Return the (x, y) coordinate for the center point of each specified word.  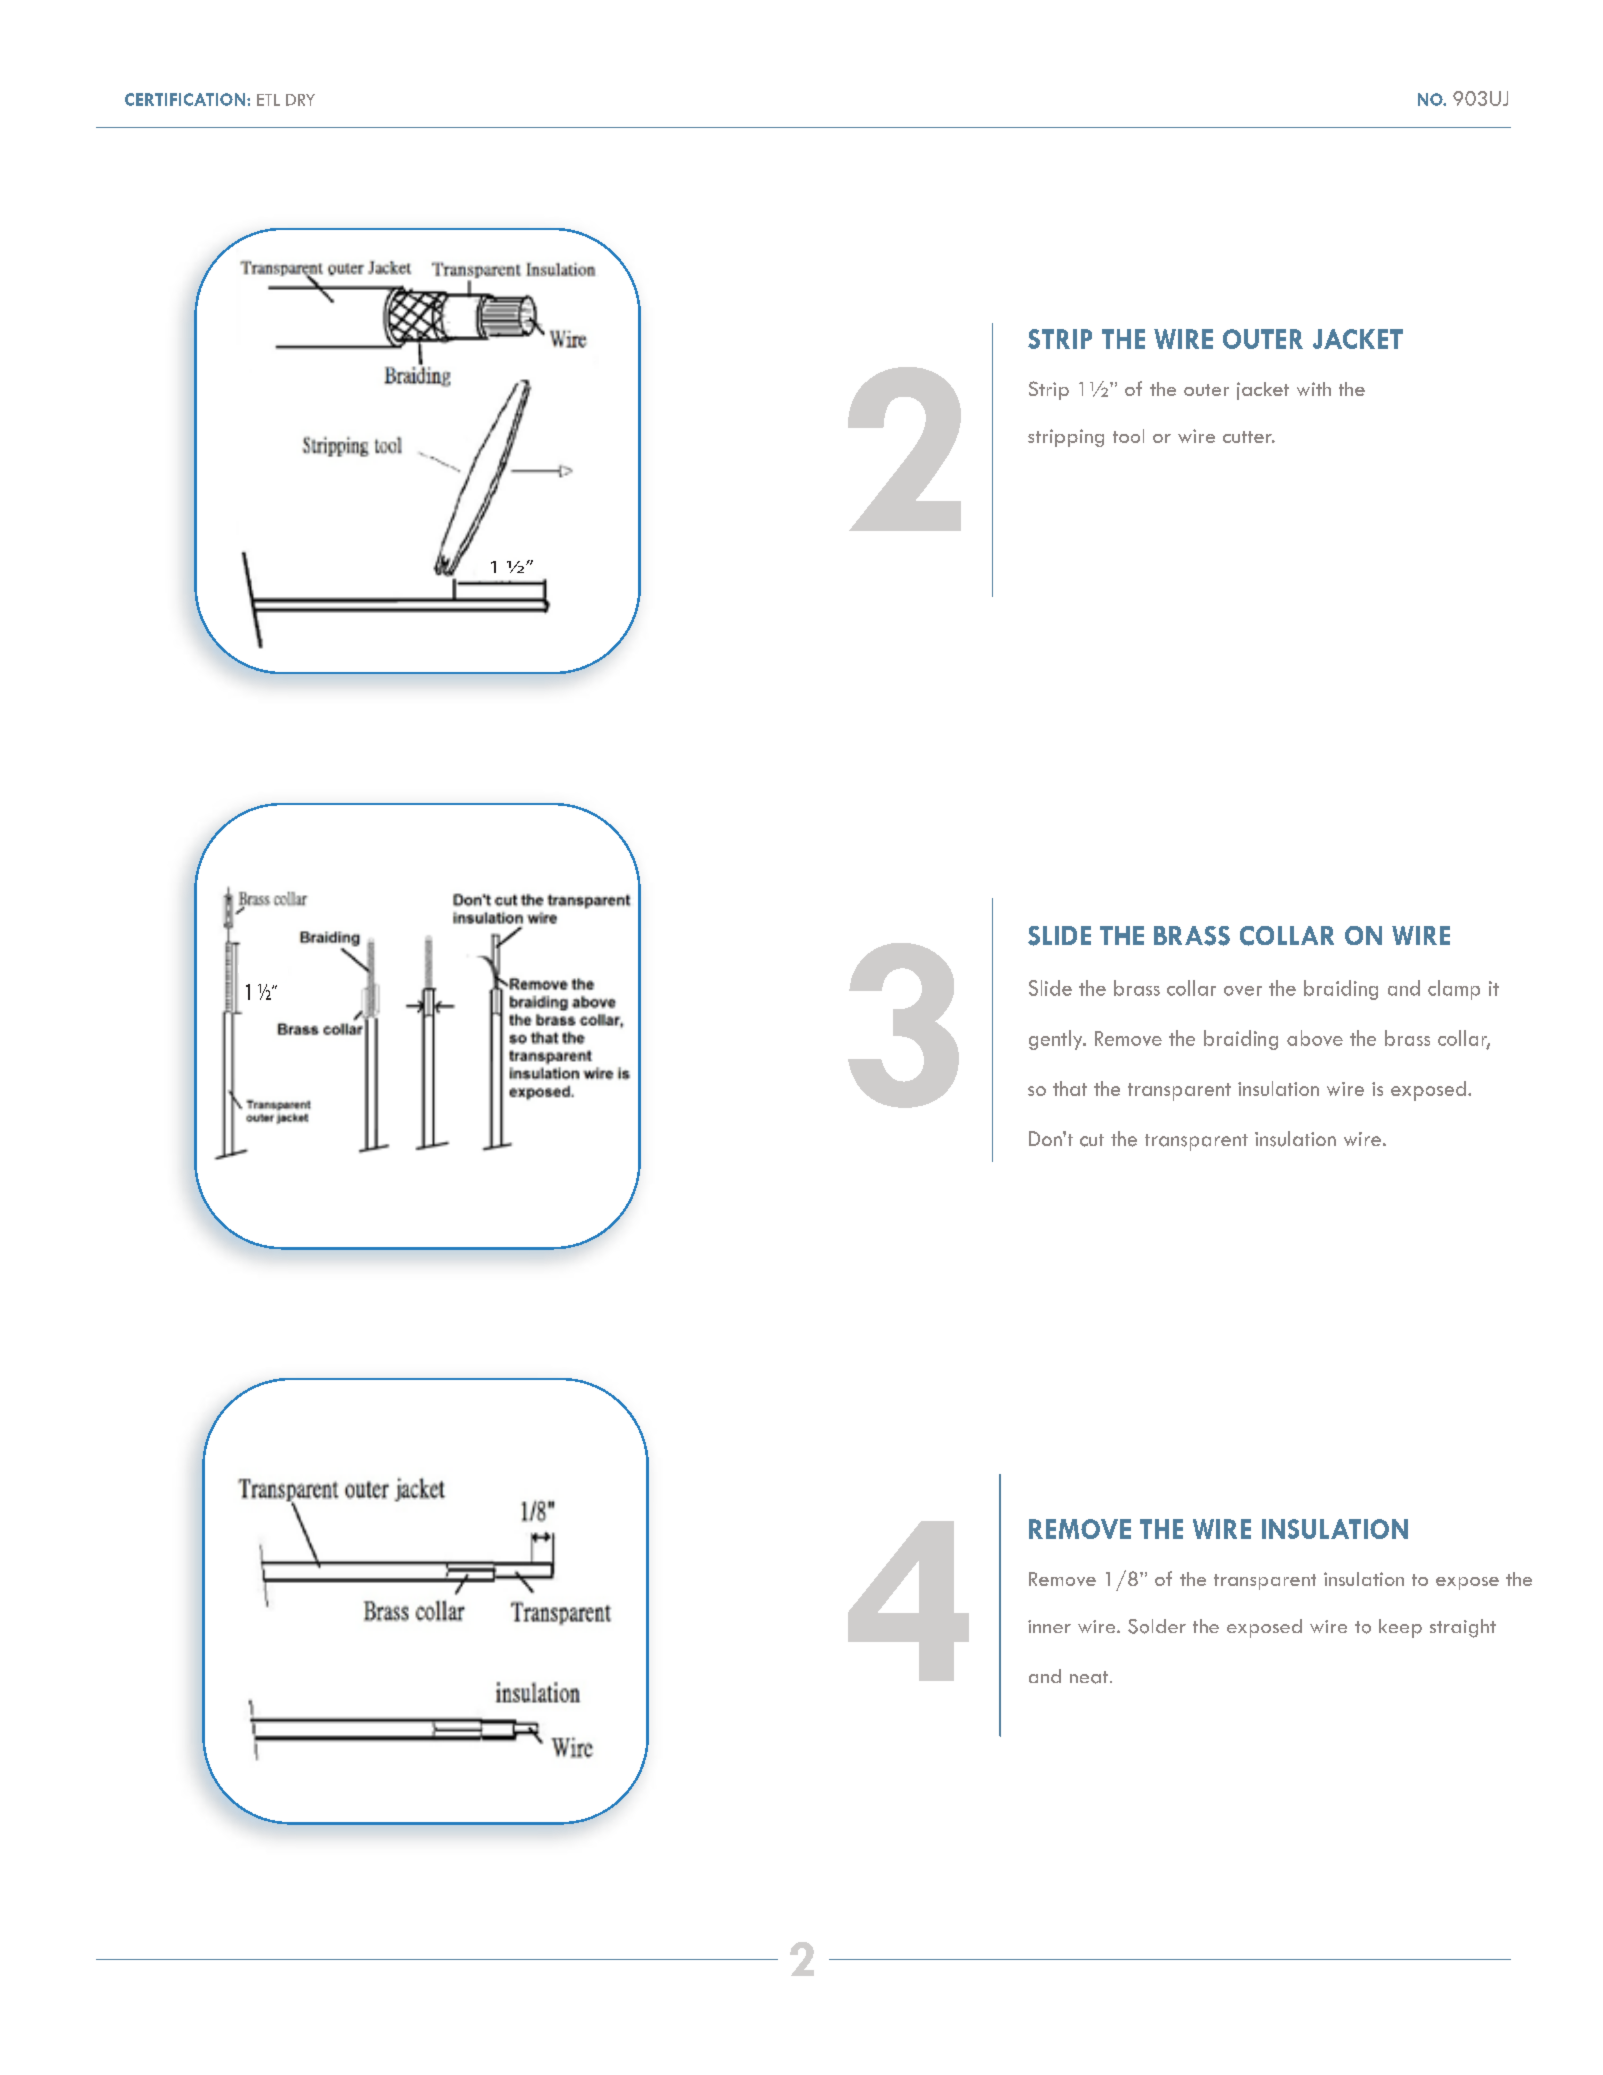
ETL (268, 100)
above (1315, 1038)
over (1243, 991)
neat (1090, 1677)
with (1314, 389)
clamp (1454, 990)
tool (1128, 436)
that (1070, 1088)
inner (1049, 1626)
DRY (300, 100)
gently (1057, 1040)
